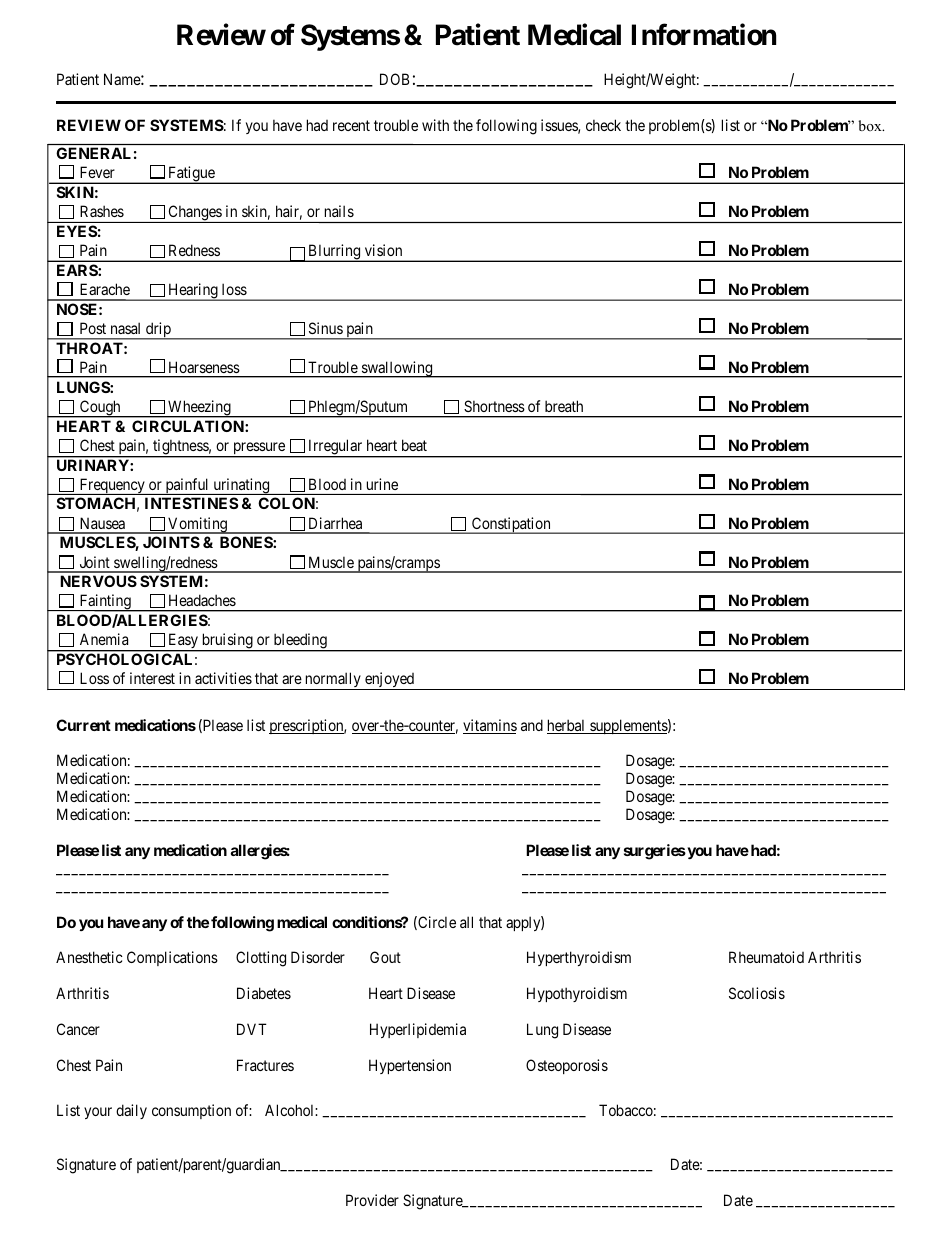  What do you see at coordinates (191, 1111) in the screenshot?
I see `consumption` at bounding box center [191, 1111].
